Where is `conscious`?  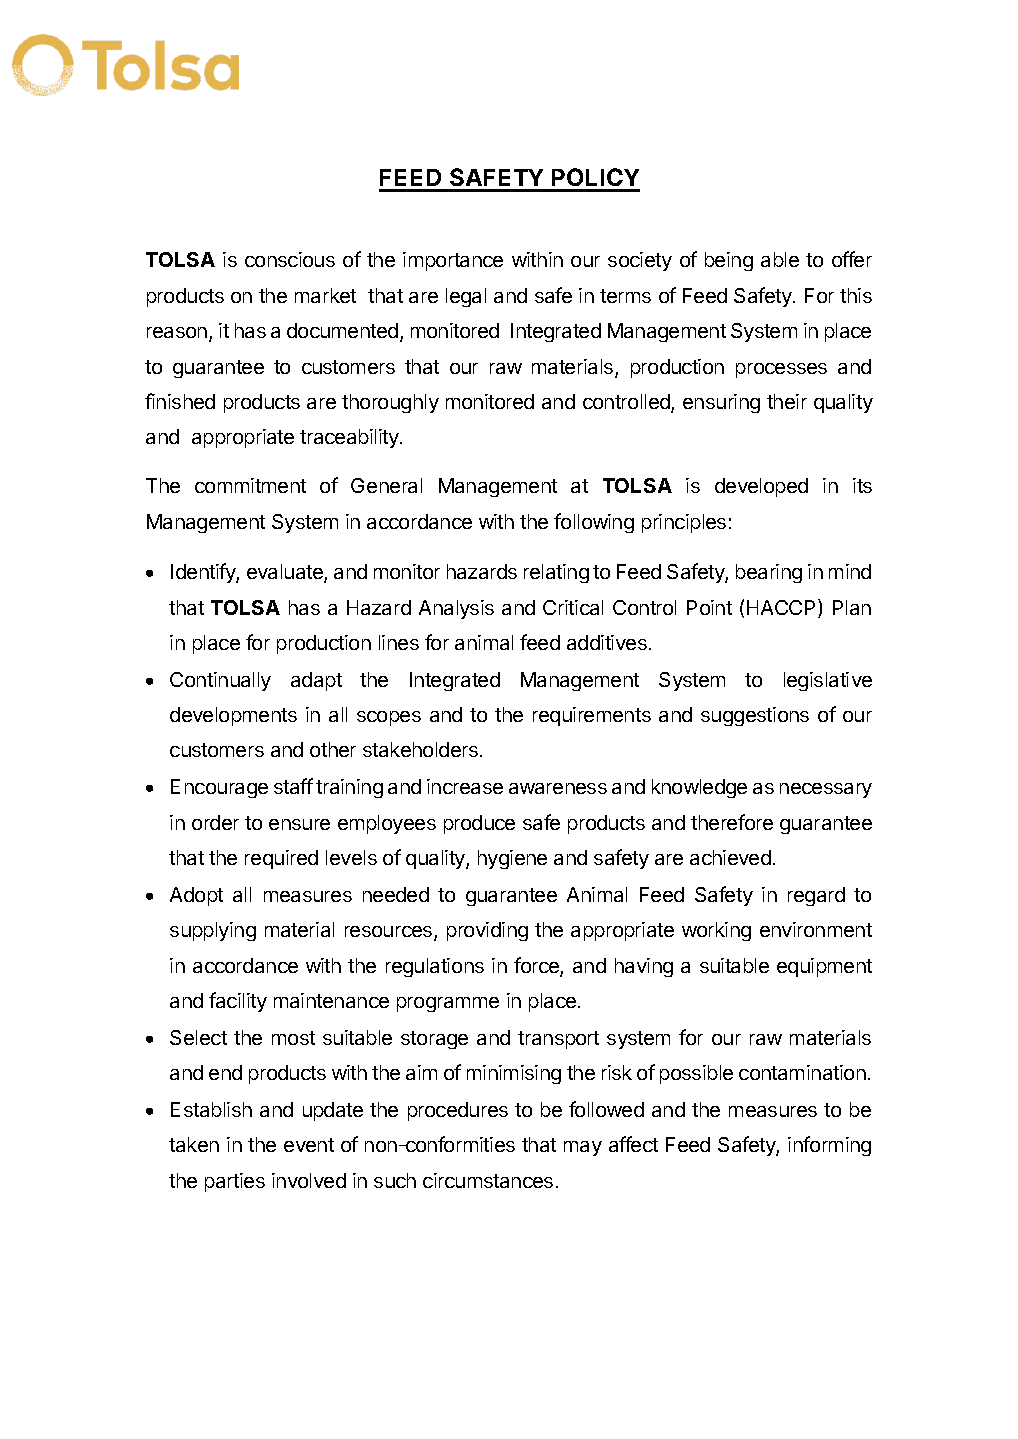
conscious is located at coordinates (290, 259).
